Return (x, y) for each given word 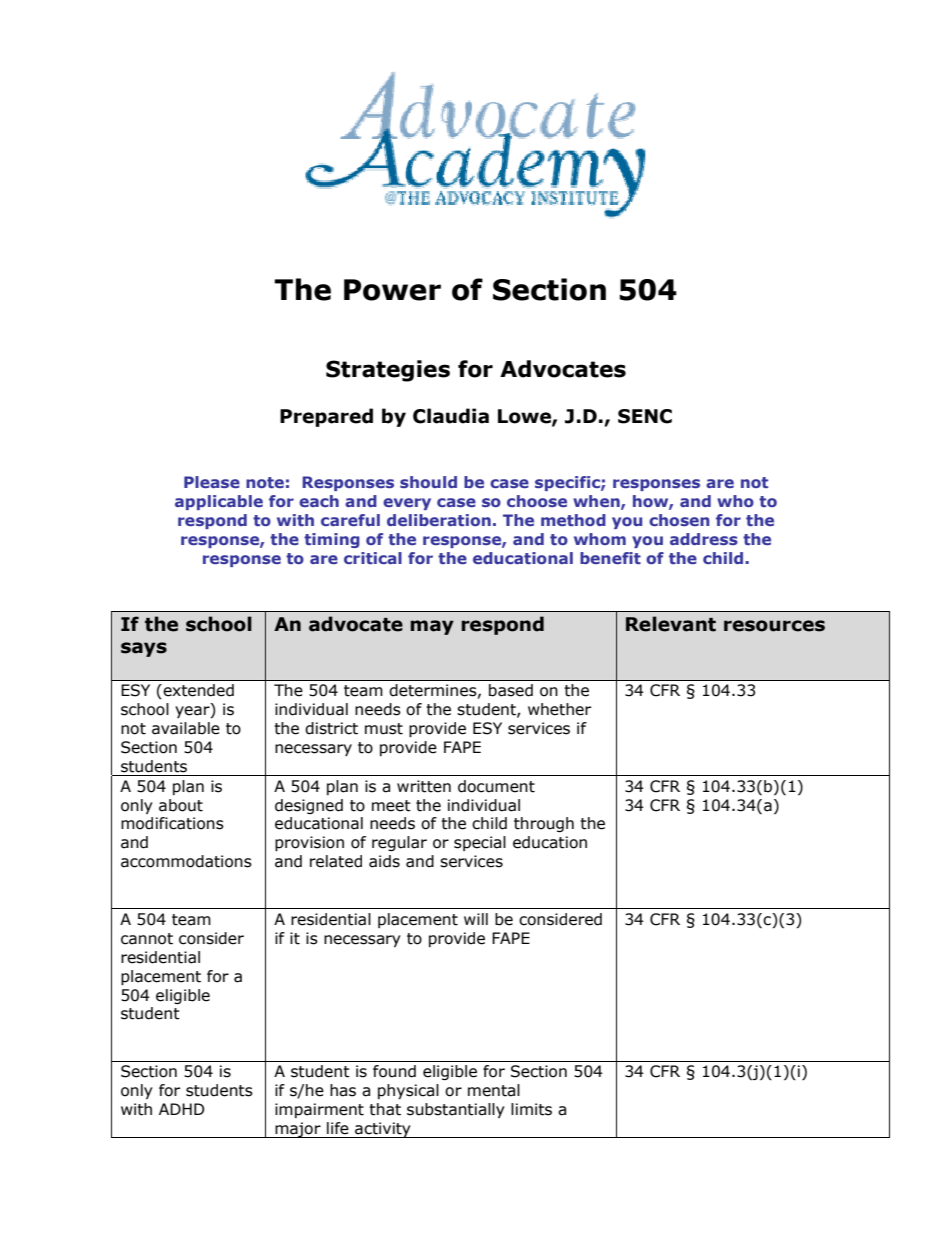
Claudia (451, 416)
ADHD (182, 1109)
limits (531, 1109)
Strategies (388, 371)
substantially (456, 1110)
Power (392, 290)
